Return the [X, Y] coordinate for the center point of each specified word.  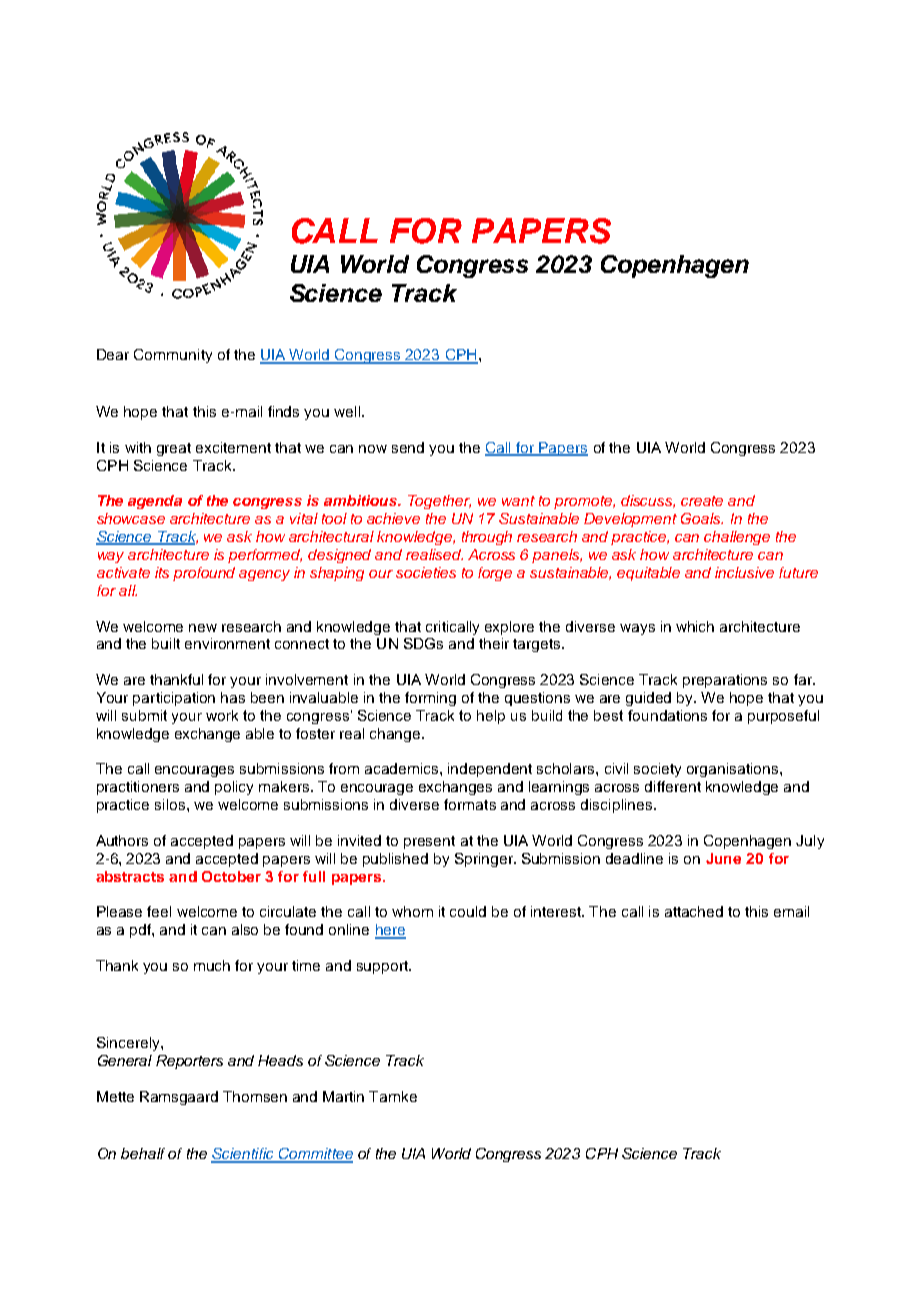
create [702, 501]
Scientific [243, 1155]
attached [694, 911]
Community [173, 356]
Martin [343, 1096]
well [347, 411]
